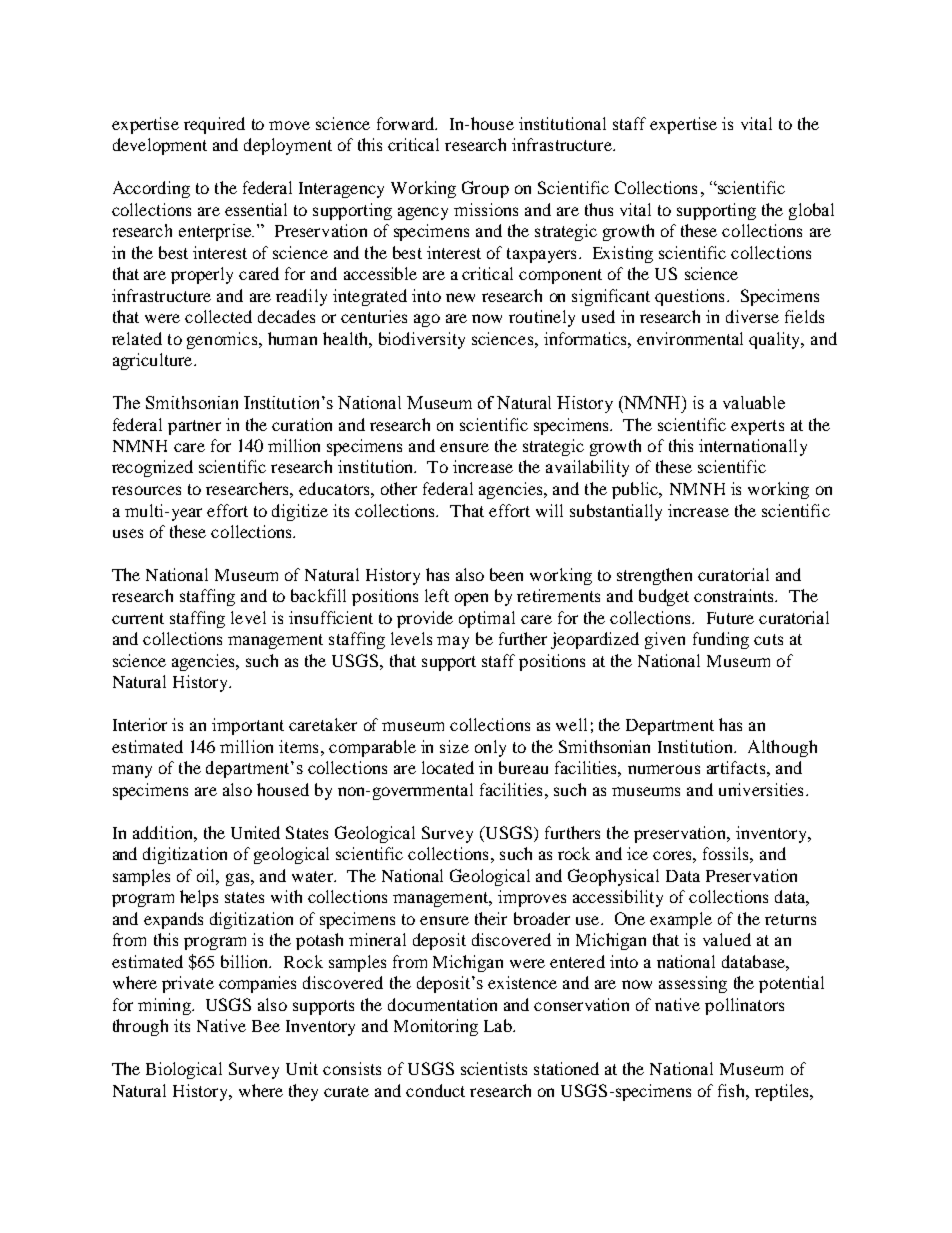 Image resolution: width=952 pixels, height=1233 pixels. I want to click on required, so click(214, 125).
